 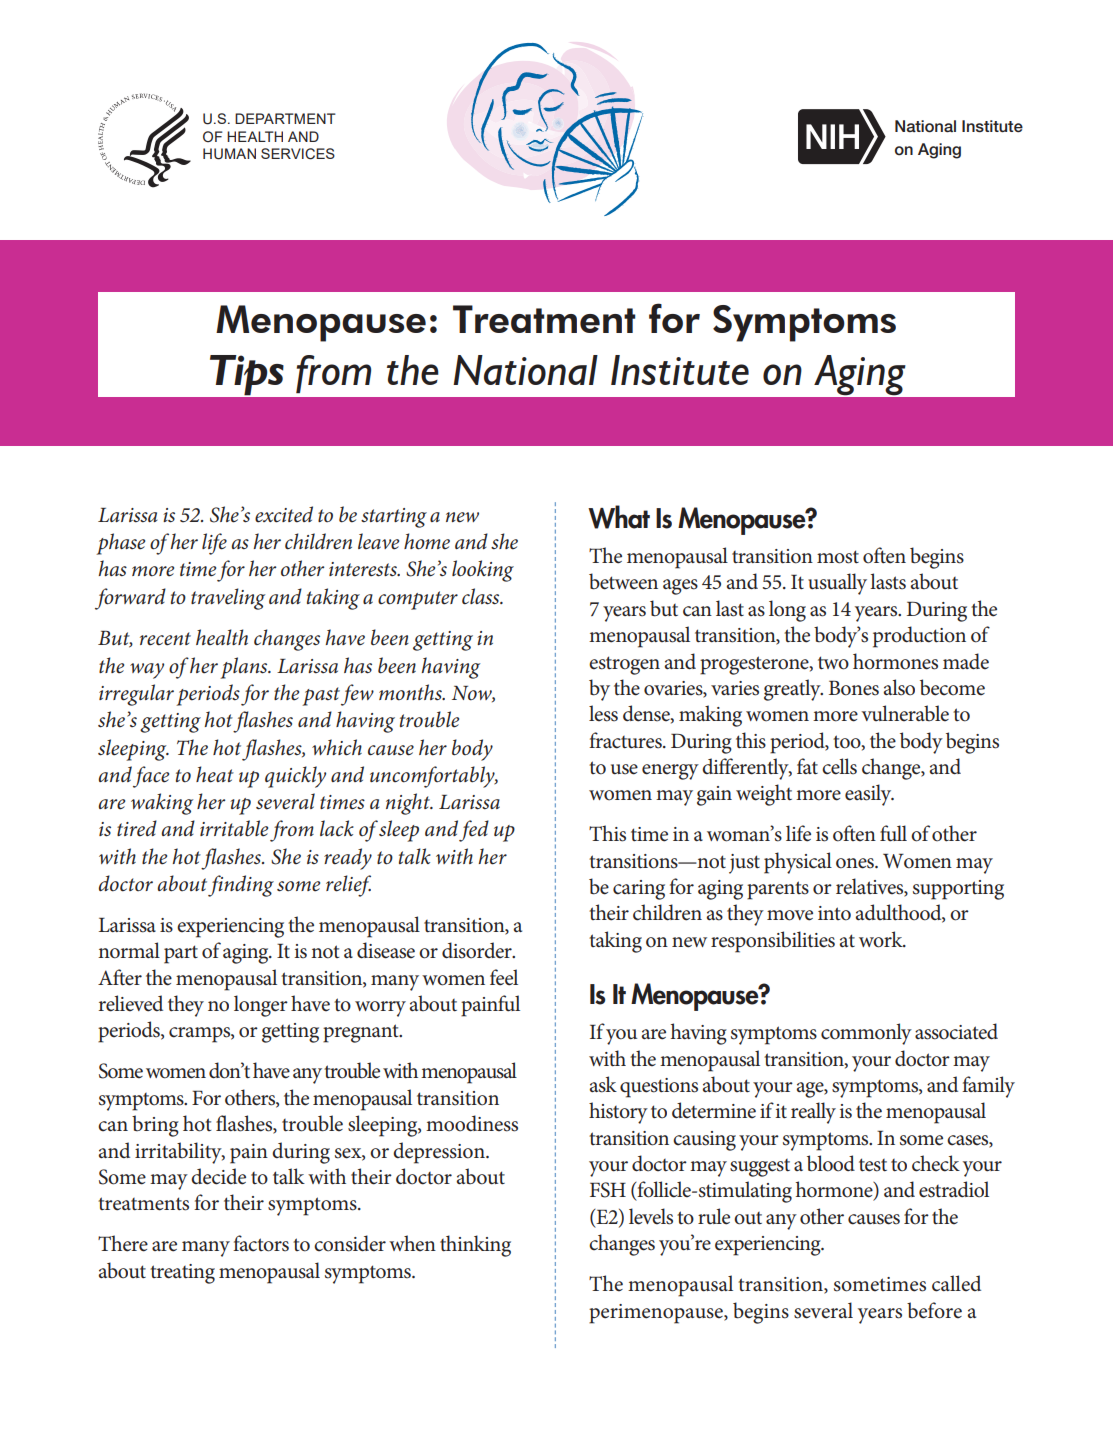 What do you see at coordinates (905, 713) in the image?
I see `vulnerable` at bounding box center [905, 713].
